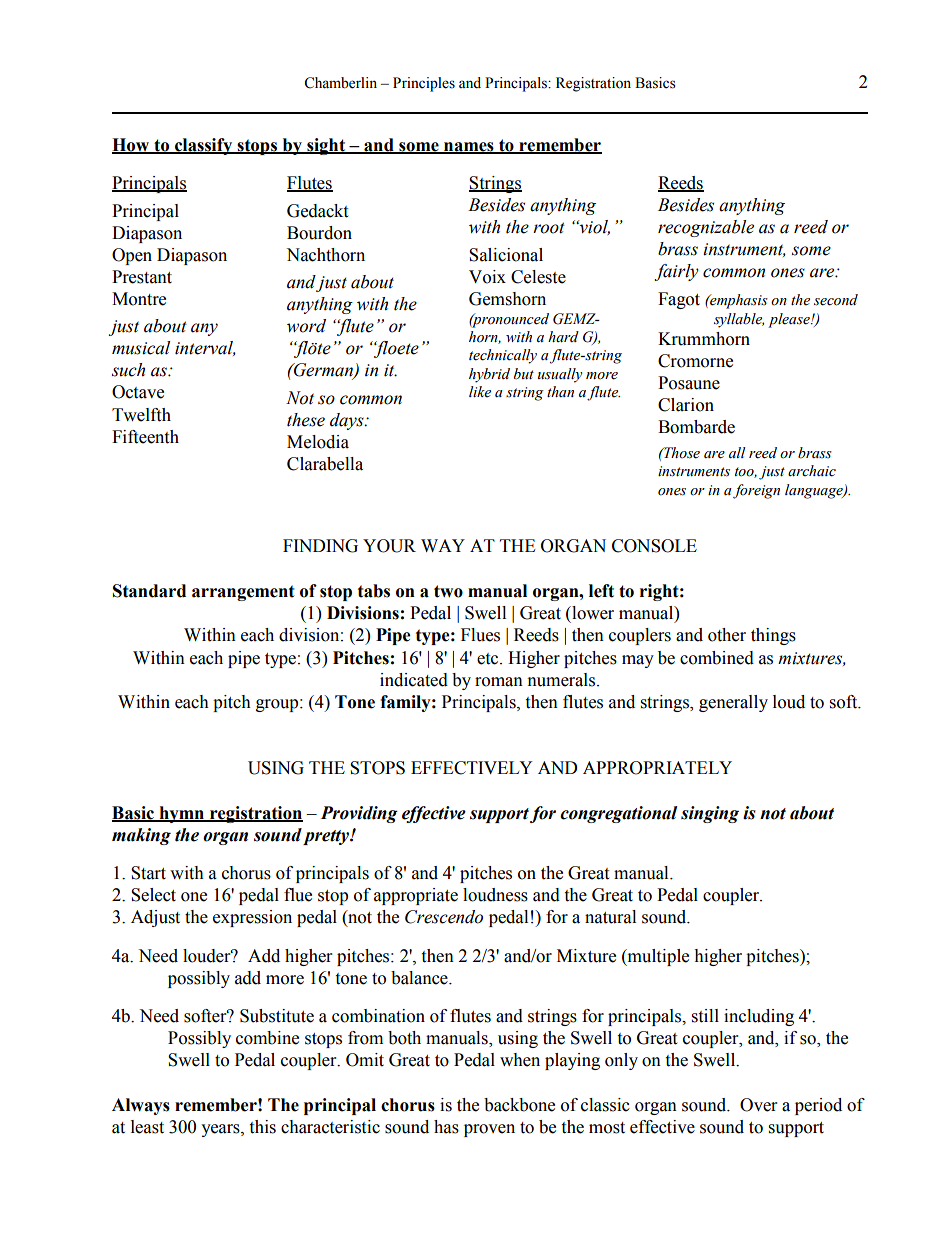  I want to click on foreign, so click(756, 491).
